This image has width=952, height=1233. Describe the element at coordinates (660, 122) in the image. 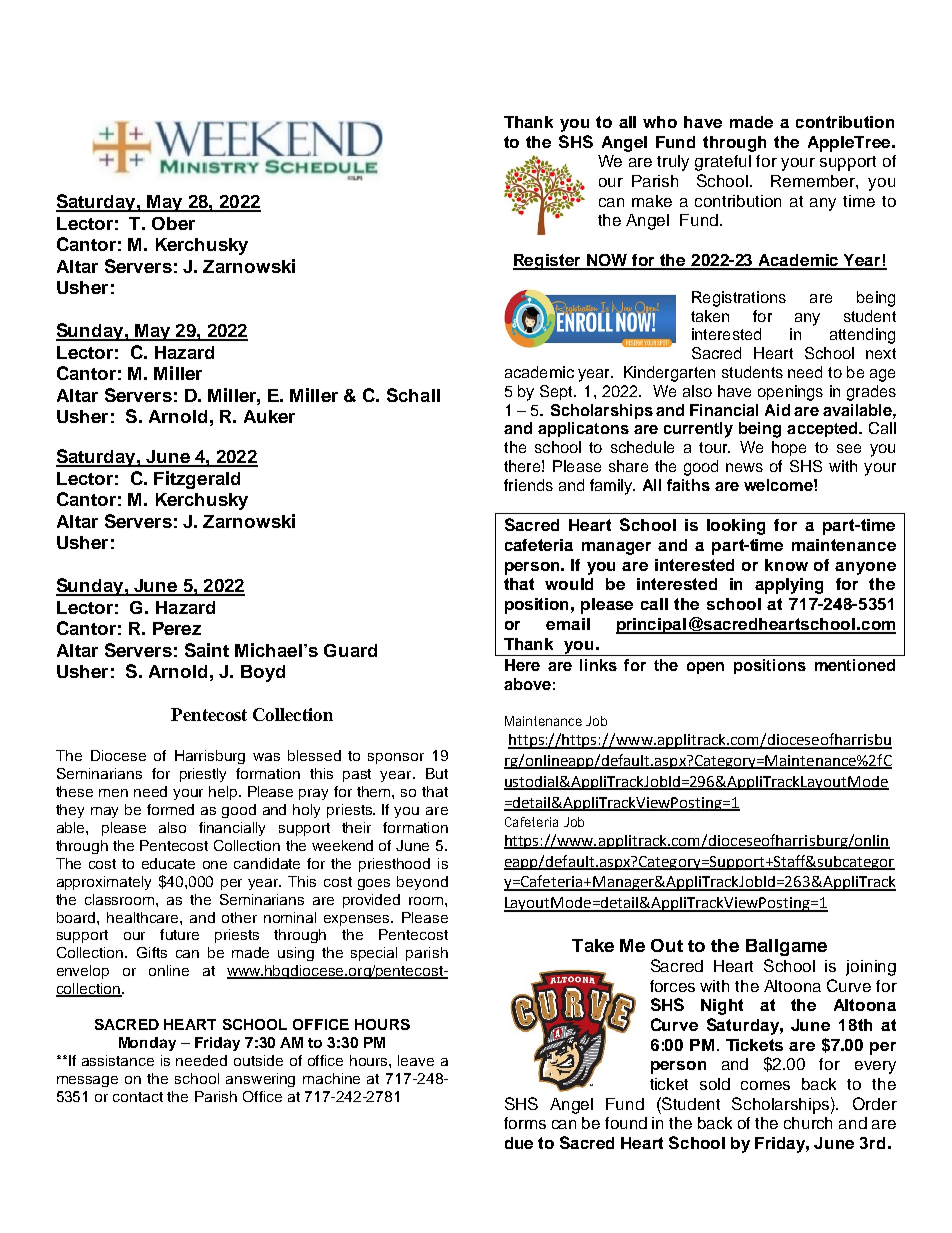

I see `who` at that location.
